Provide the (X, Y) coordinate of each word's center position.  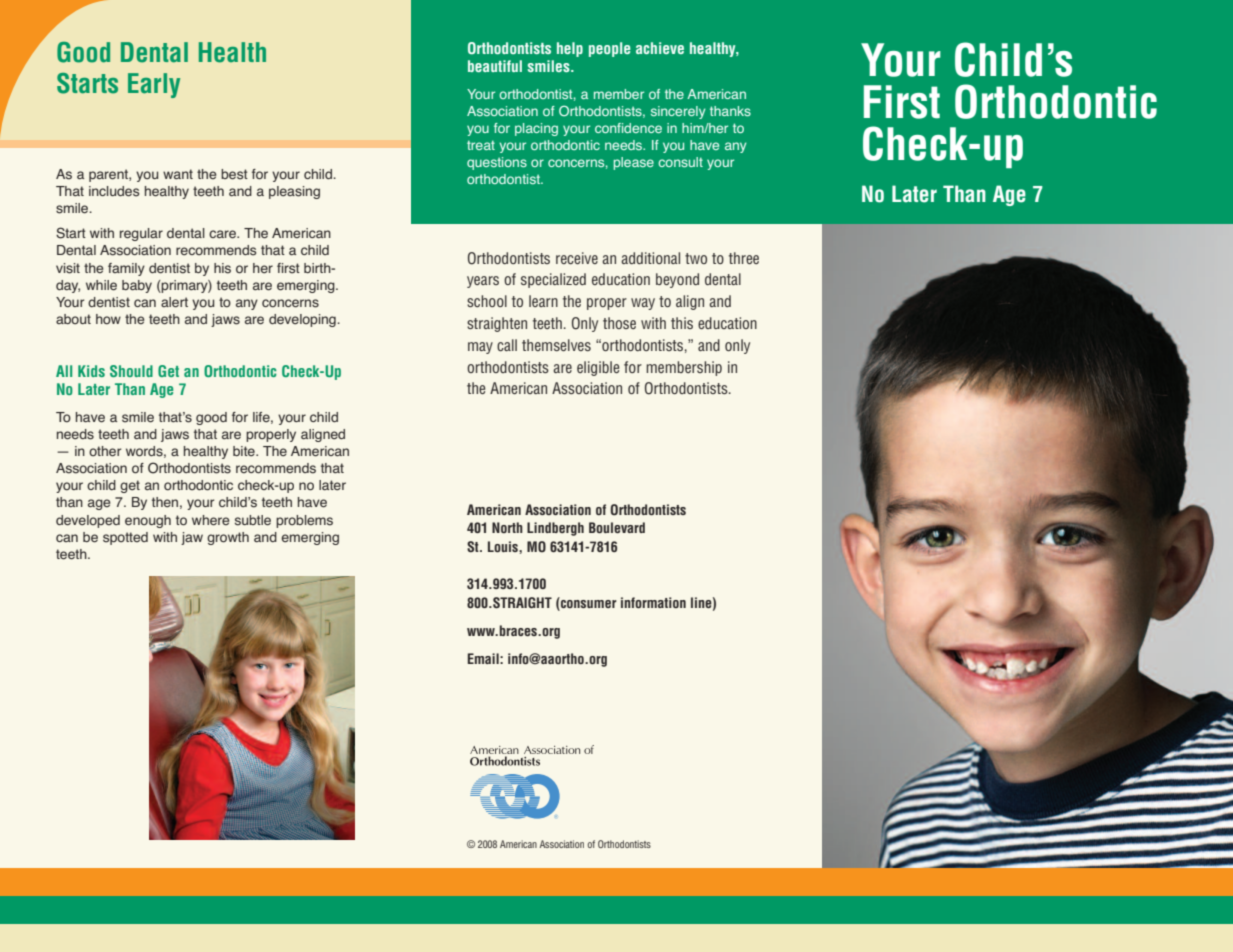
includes (114, 191)
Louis (504, 546)
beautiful (495, 66)
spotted (125, 538)
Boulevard (617, 527)
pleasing (294, 192)
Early (154, 85)
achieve (660, 48)
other (105, 451)
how (108, 319)
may (480, 348)
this (682, 323)
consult (680, 162)
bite (245, 451)
